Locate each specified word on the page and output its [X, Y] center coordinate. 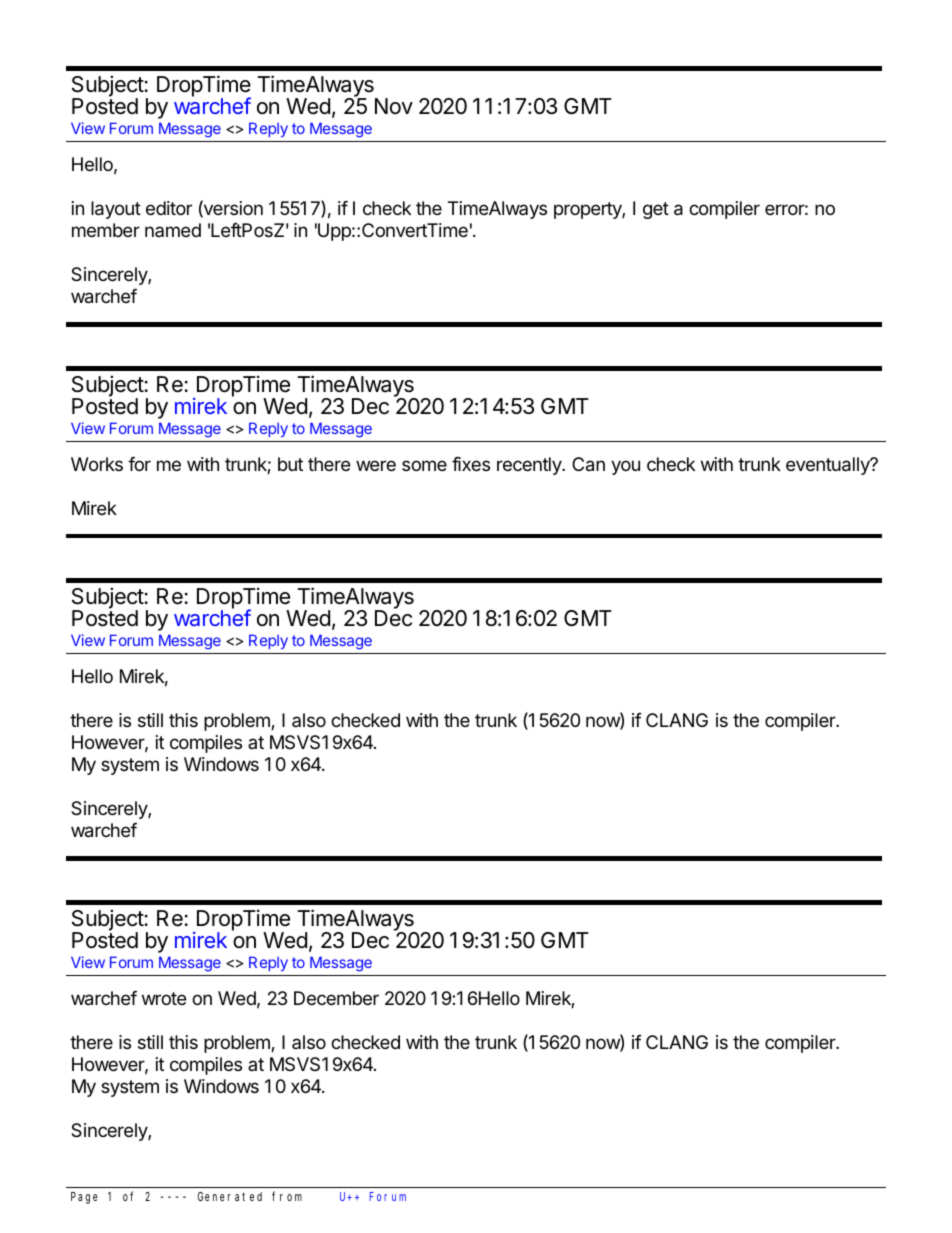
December [336, 998]
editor [169, 208]
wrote [164, 998]
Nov [394, 106]
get [656, 210]
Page [84, 1198]
